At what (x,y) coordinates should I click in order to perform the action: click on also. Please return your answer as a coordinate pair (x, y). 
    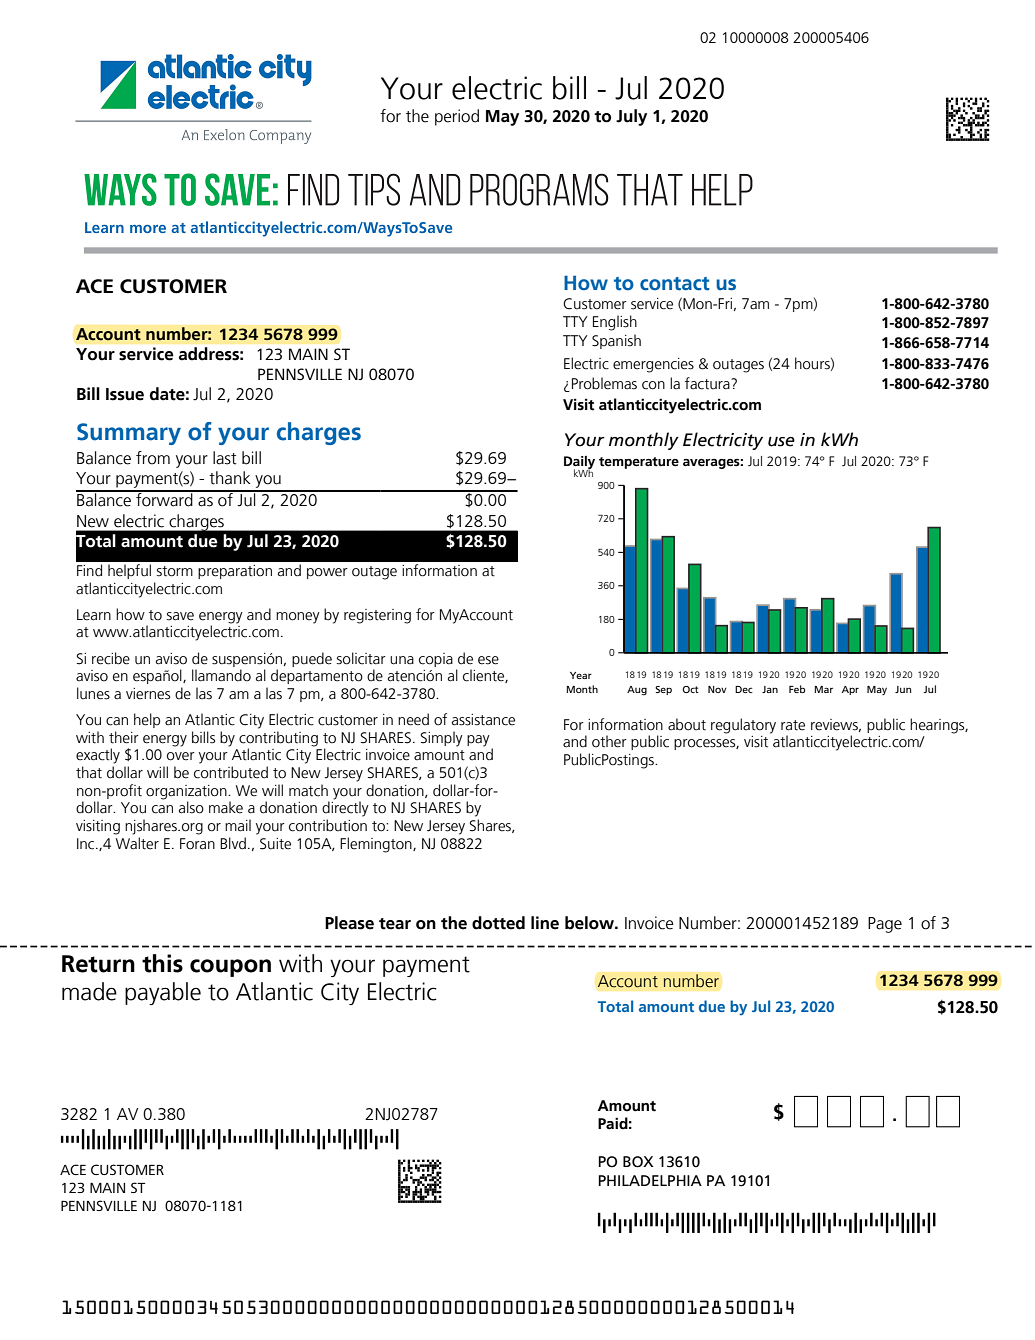
    Looking at the image, I should click on (191, 807).
